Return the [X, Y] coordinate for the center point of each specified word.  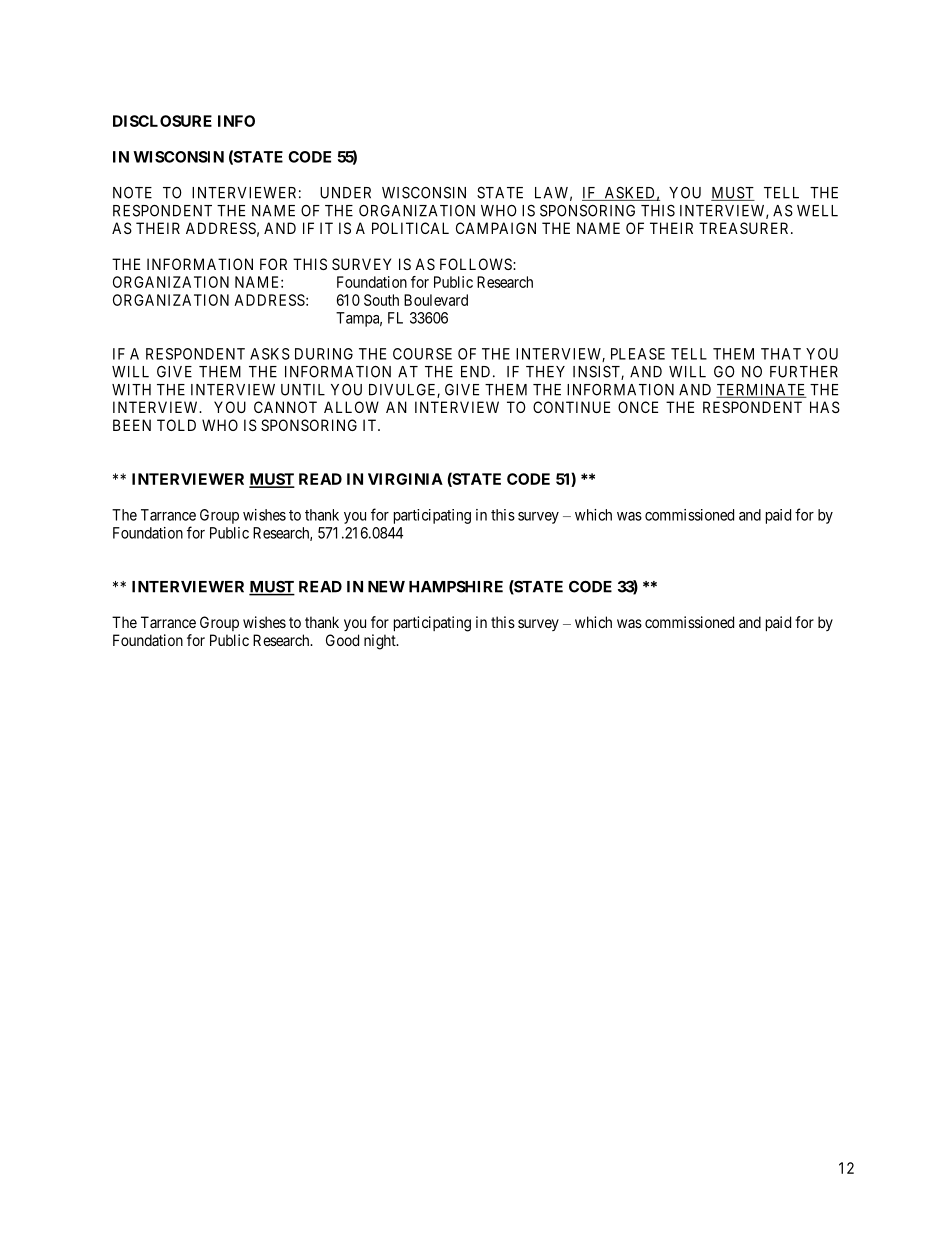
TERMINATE [761, 391]
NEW [386, 587]
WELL [817, 211]
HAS [825, 407]
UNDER [345, 193]
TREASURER [745, 228]
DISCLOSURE [162, 121]
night [381, 642]
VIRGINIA [405, 479]
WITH [131, 390]
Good [342, 640]
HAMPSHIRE [456, 586]
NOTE [132, 192]
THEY [545, 372]
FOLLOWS [477, 264]
